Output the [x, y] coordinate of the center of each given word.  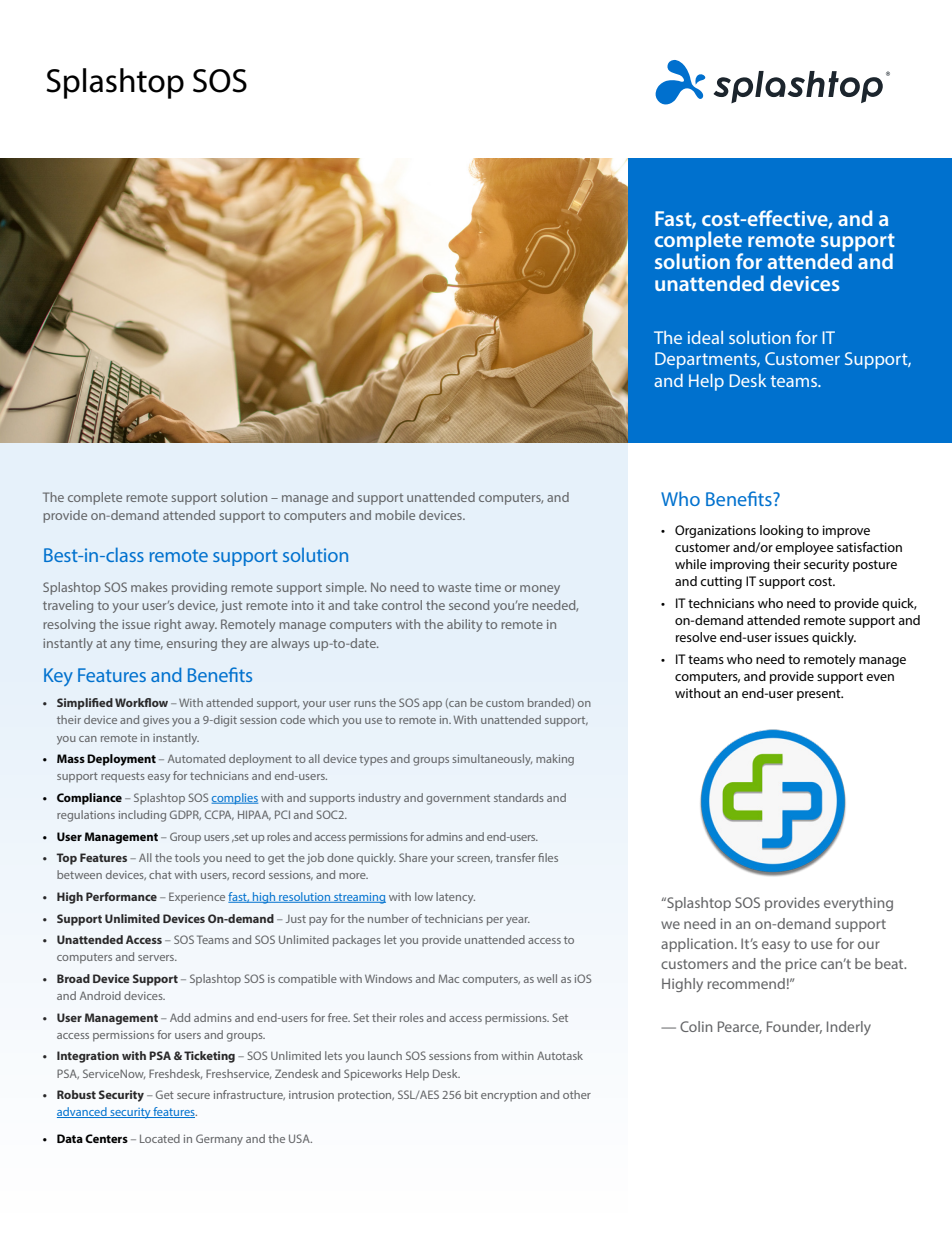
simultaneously [492, 760]
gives [156, 721]
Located [160, 1138]
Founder [794, 1027]
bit [471, 1094]
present [820, 695]
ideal [705, 337]
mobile [395, 515]
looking [781, 531]
